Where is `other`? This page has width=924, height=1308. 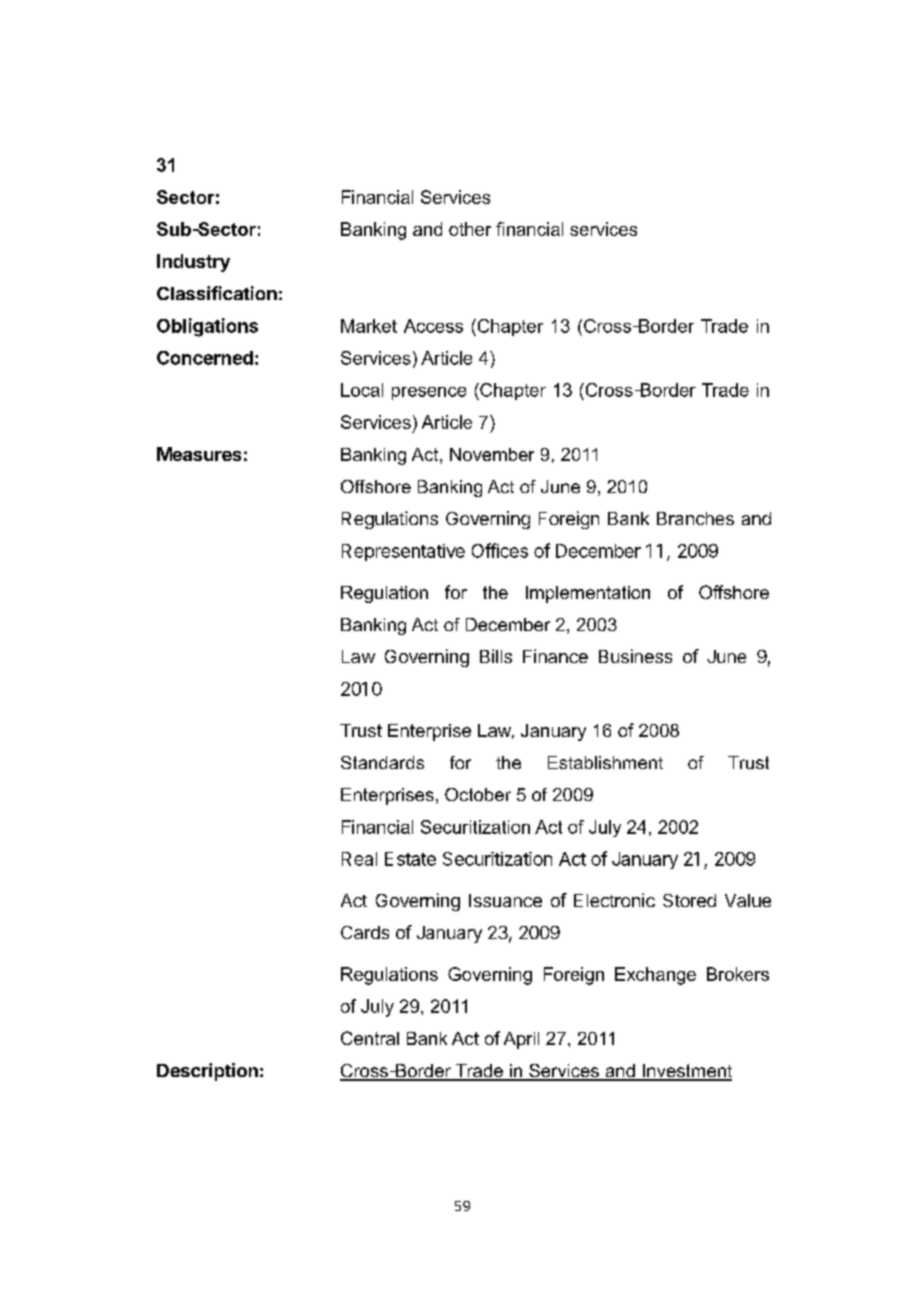 other is located at coordinates (470, 229).
